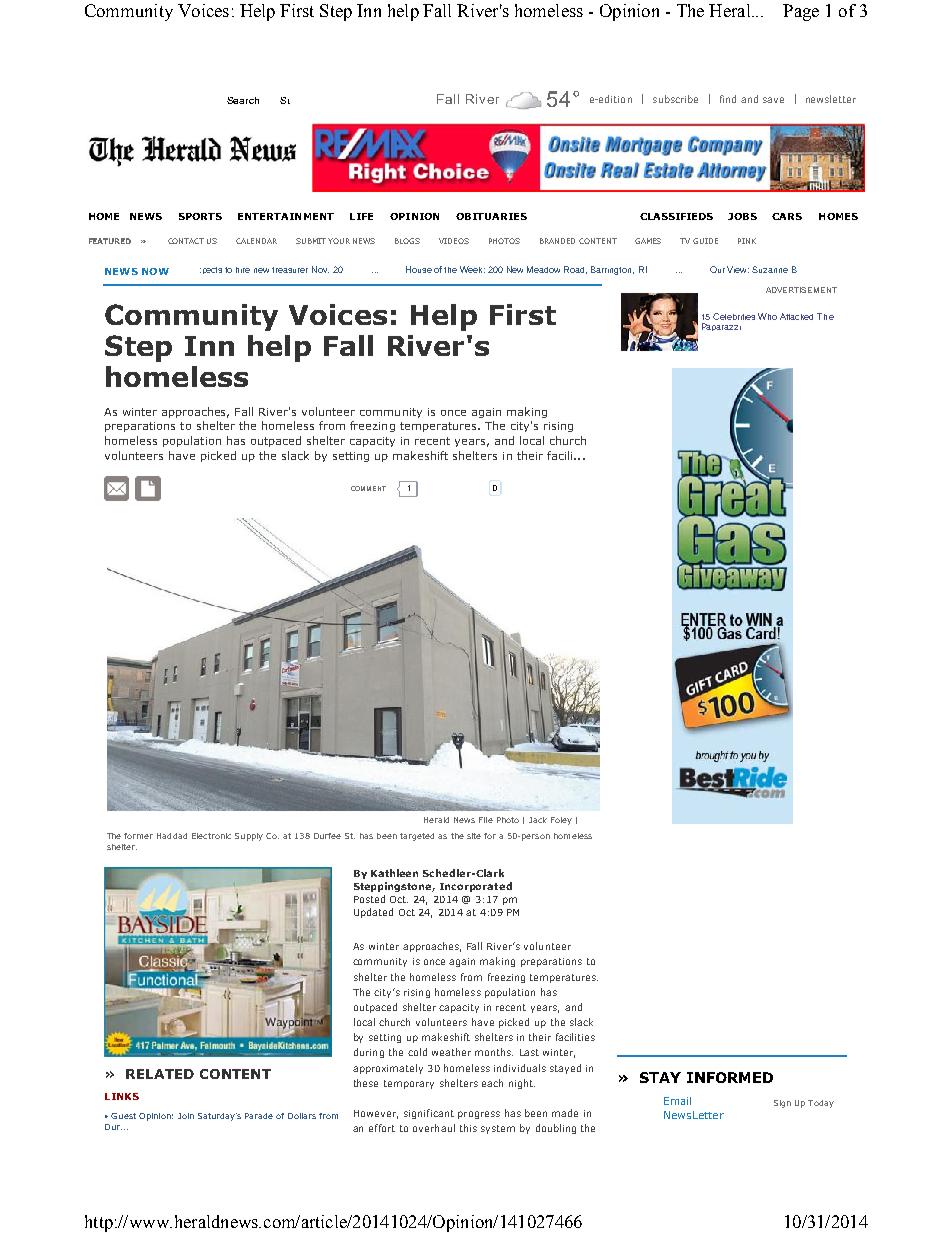 The image size is (952, 1233). Describe the element at coordinates (479, 1115) in the page. I see `progress` at that location.
